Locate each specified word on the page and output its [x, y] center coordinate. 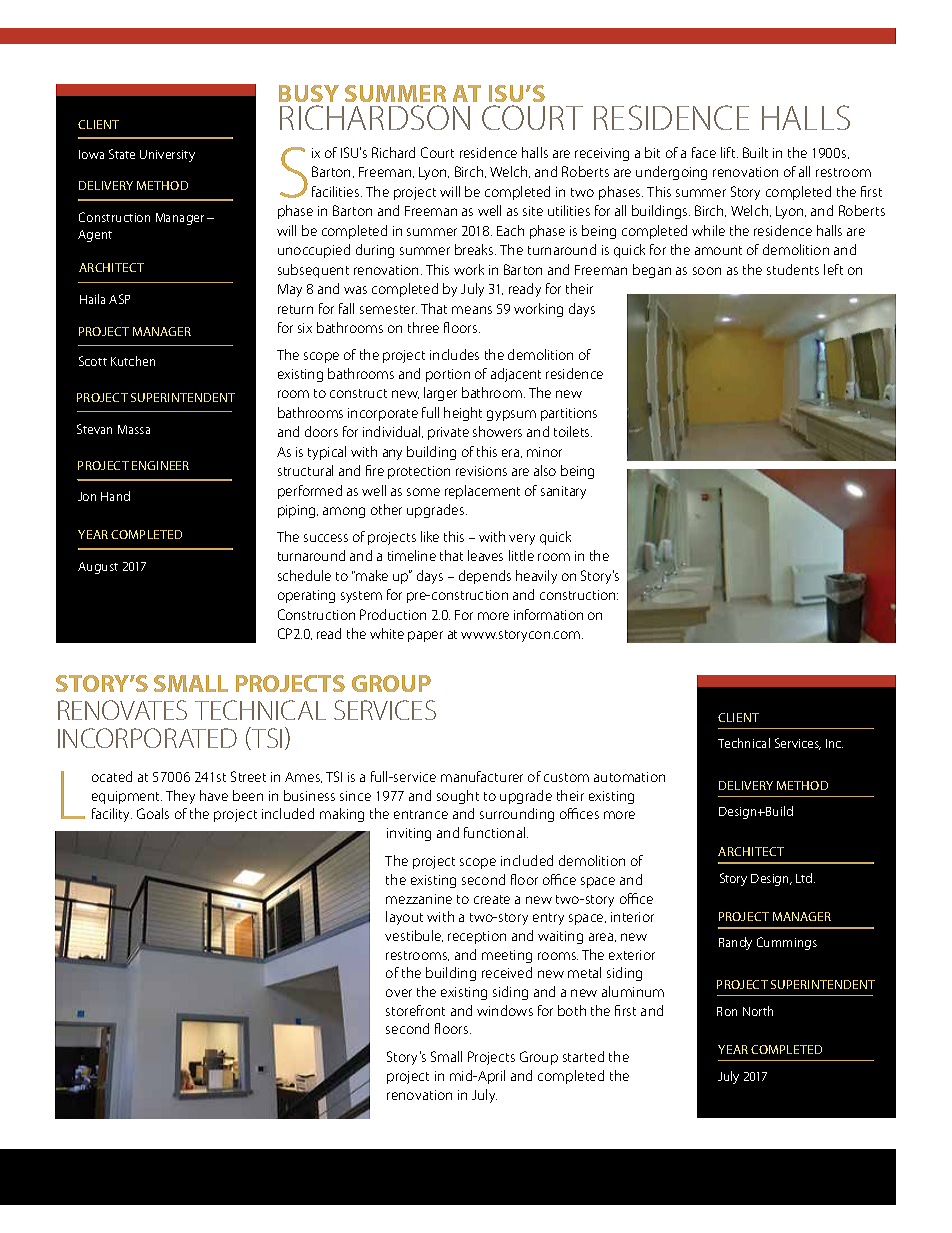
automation [629, 777]
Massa [134, 429]
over [399, 993]
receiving [602, 154]
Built [755, 152]
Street [248, 776]
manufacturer [482, 776]
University [167, 156]
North [758, 1011]
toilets [573, 431]
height [463, 414]
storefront [415, 1010]
